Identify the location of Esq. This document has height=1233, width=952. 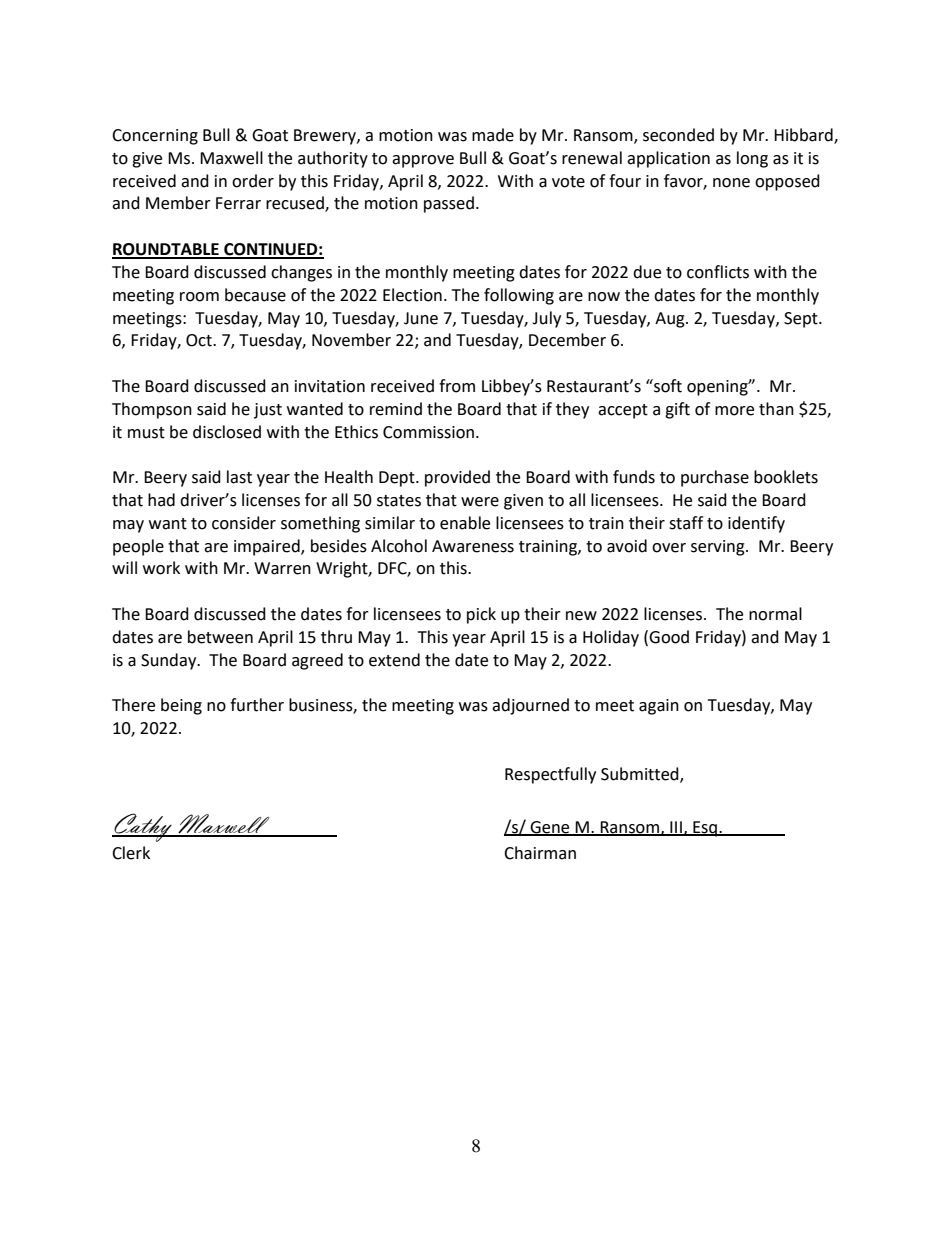
(705, 829).
